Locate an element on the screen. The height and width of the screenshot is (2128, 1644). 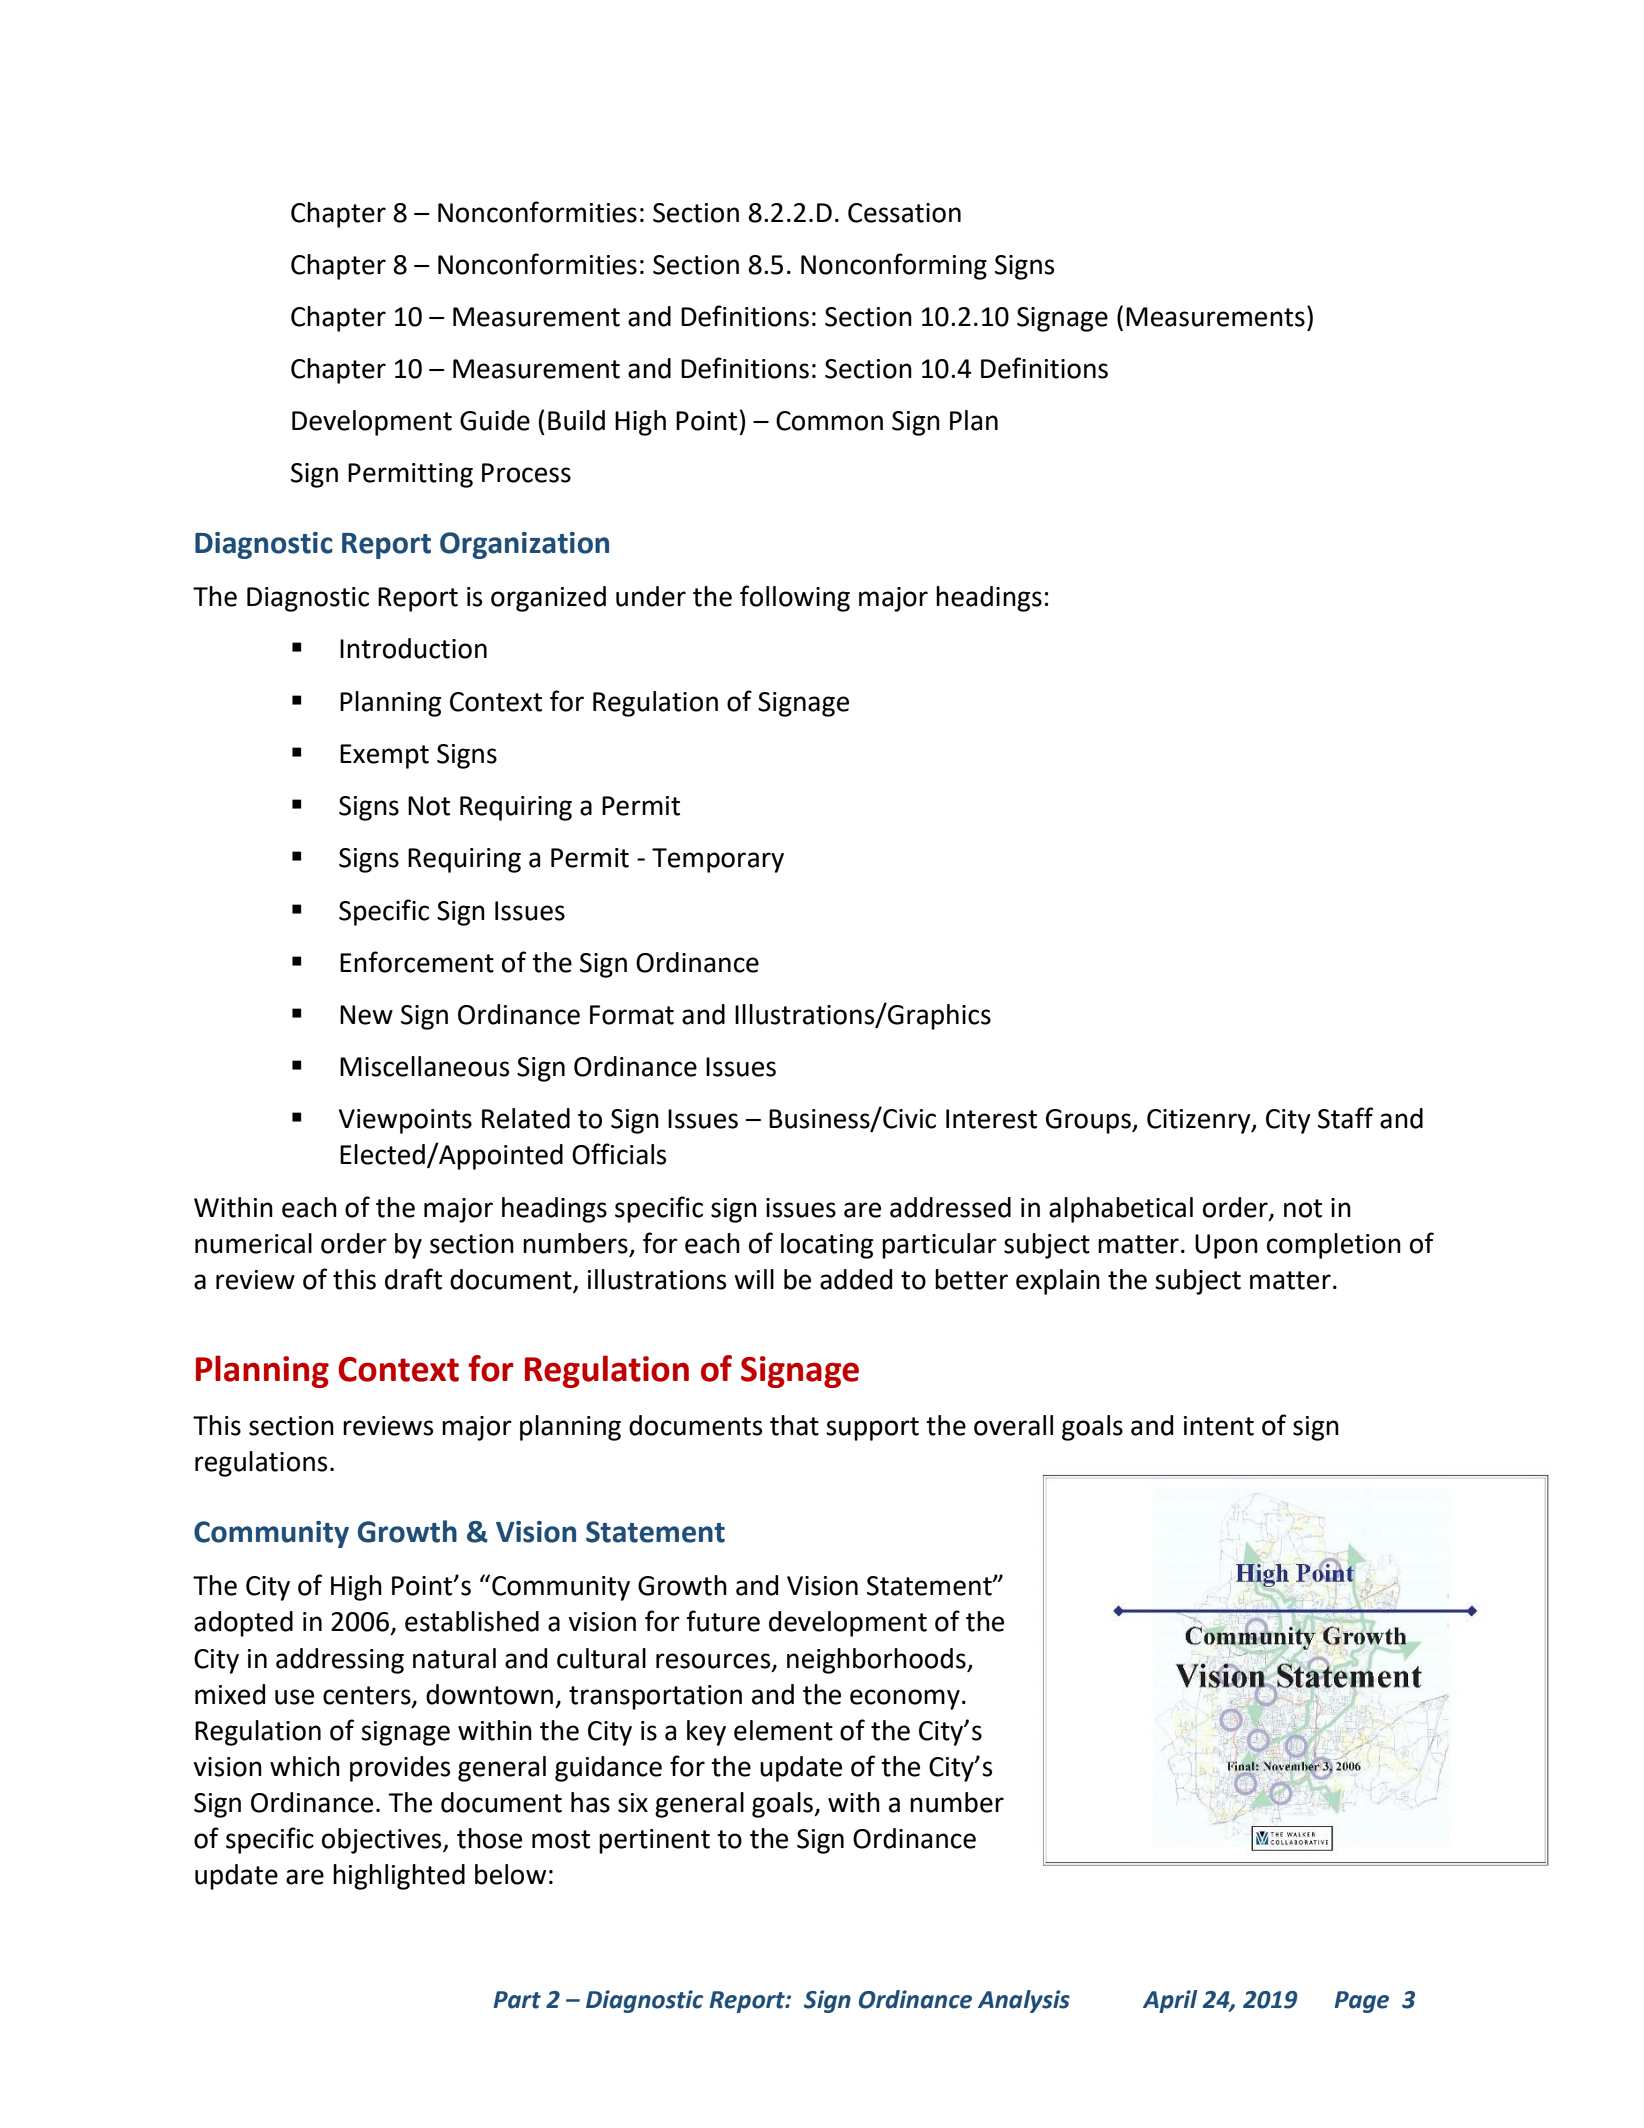
intent is located at coordinates (1219, 1426).
